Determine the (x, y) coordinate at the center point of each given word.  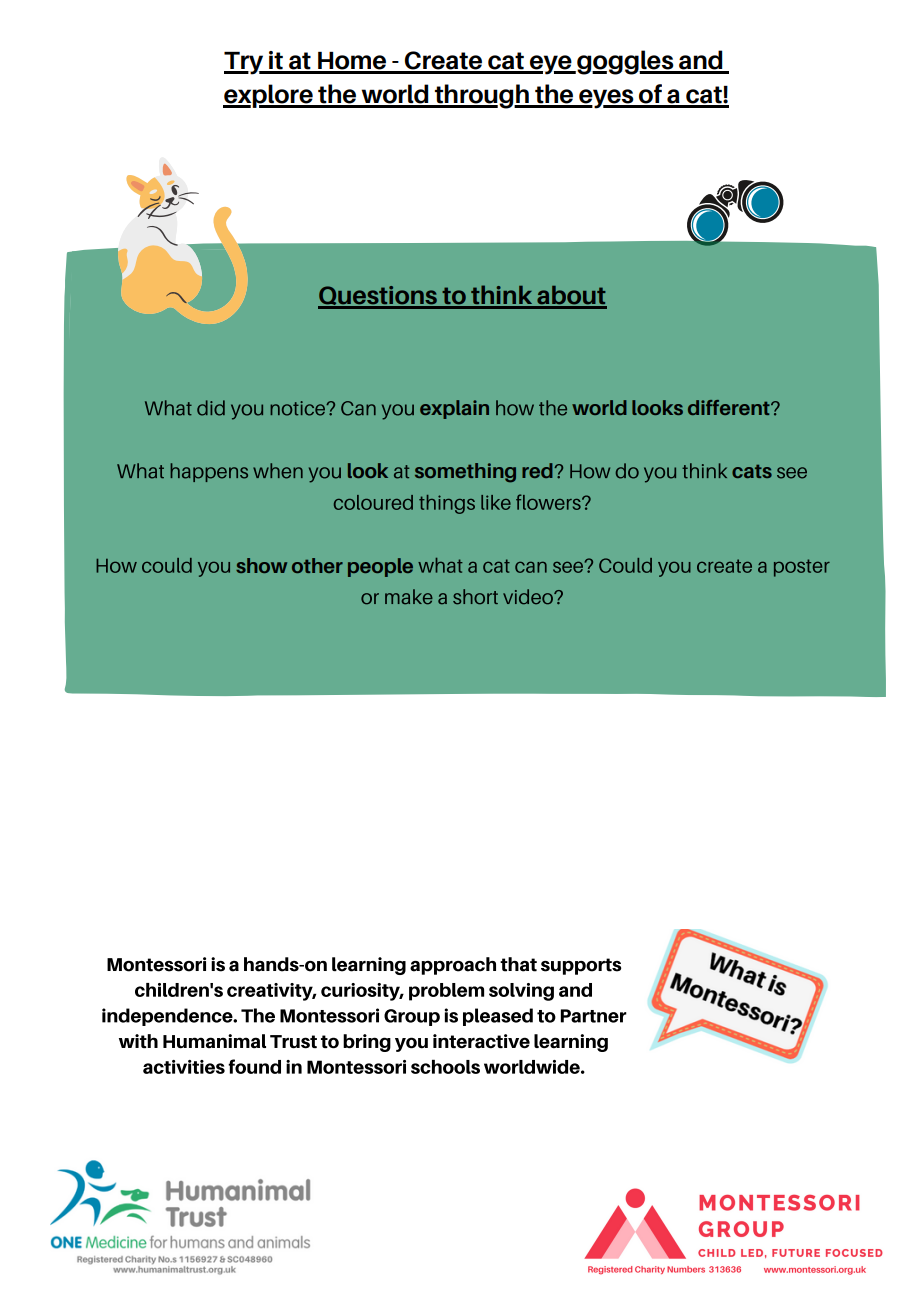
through (481, 96)
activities (184, 1067)
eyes (606, 99)
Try (245, 63)
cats (752, 471)
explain (454, 409)
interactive (481, 1041)
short (475, 597)
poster (802, 568)
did (211, 408)
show (261, 565)
